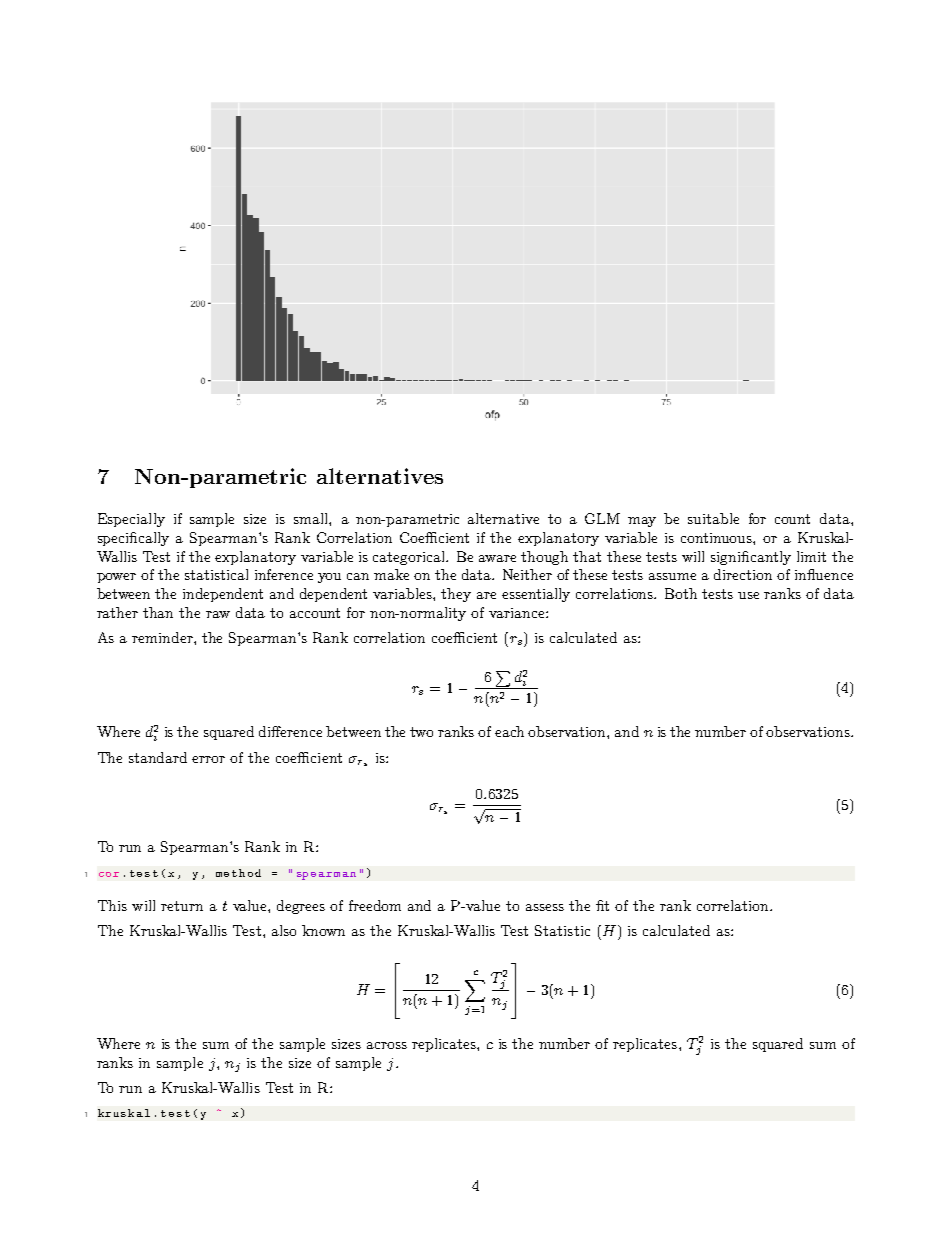 The width and height of the screenshot is (952, 1233). What do you see at coordinates (421, 732) in the screenshot?
I see `two` at bounding box center [421, 732].
